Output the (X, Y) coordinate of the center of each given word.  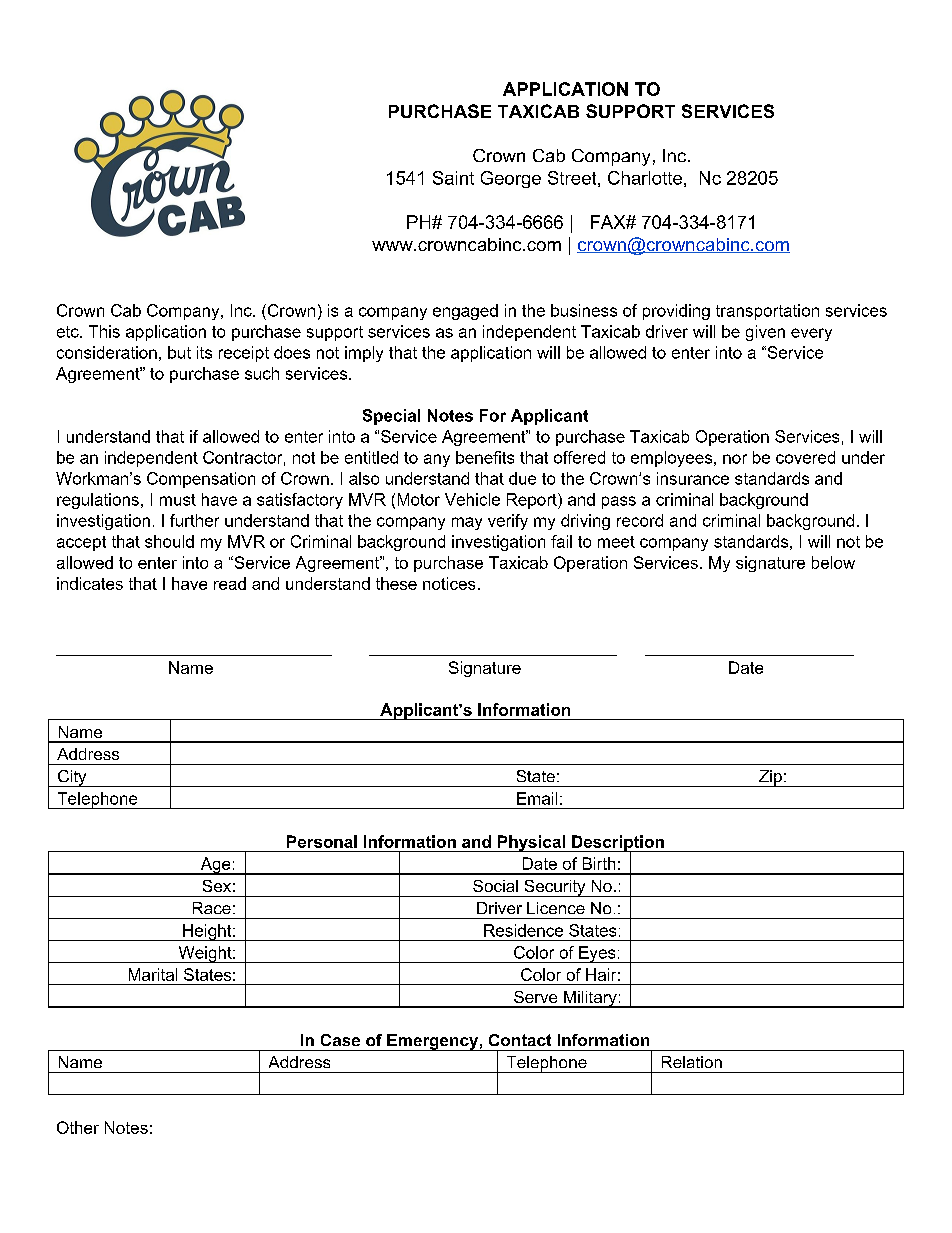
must (178, 500)
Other (78, 1127)
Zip (770, 778)
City (72, 778)
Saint (453, 178)
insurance (693, 478)
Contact (520, 1040)
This (104, 331)
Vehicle (472, 499)
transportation (767, 312)
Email (537, 798)
